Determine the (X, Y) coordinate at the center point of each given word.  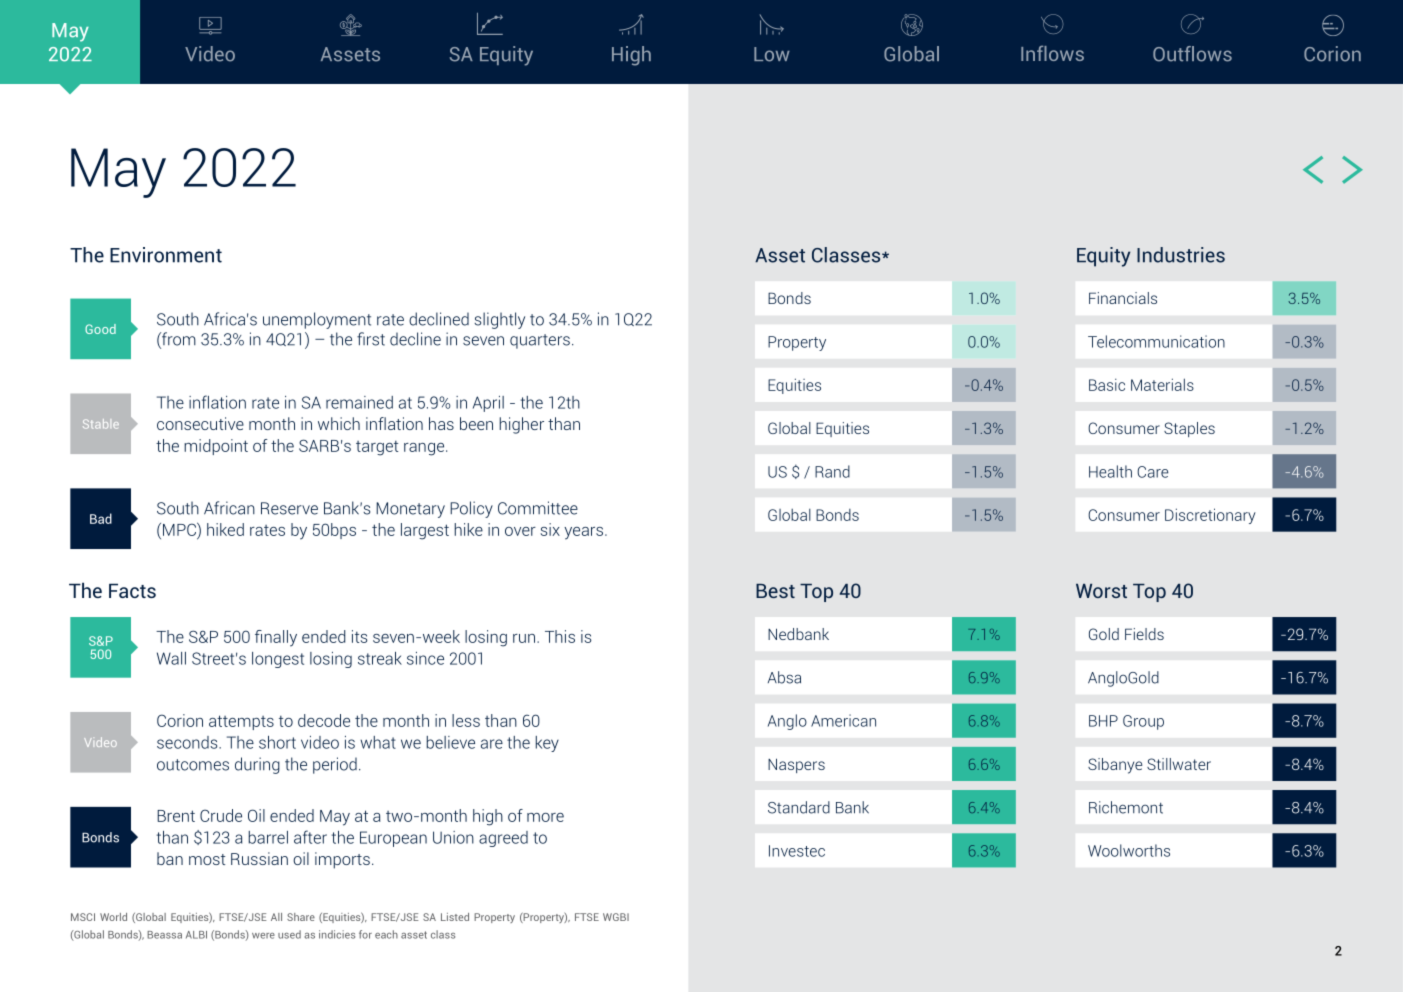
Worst (1101, 591)
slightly (499, 320)
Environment (166, 255)
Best (775, 591)
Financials (1123, 298)
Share (301, 917)
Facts (132, 590)
